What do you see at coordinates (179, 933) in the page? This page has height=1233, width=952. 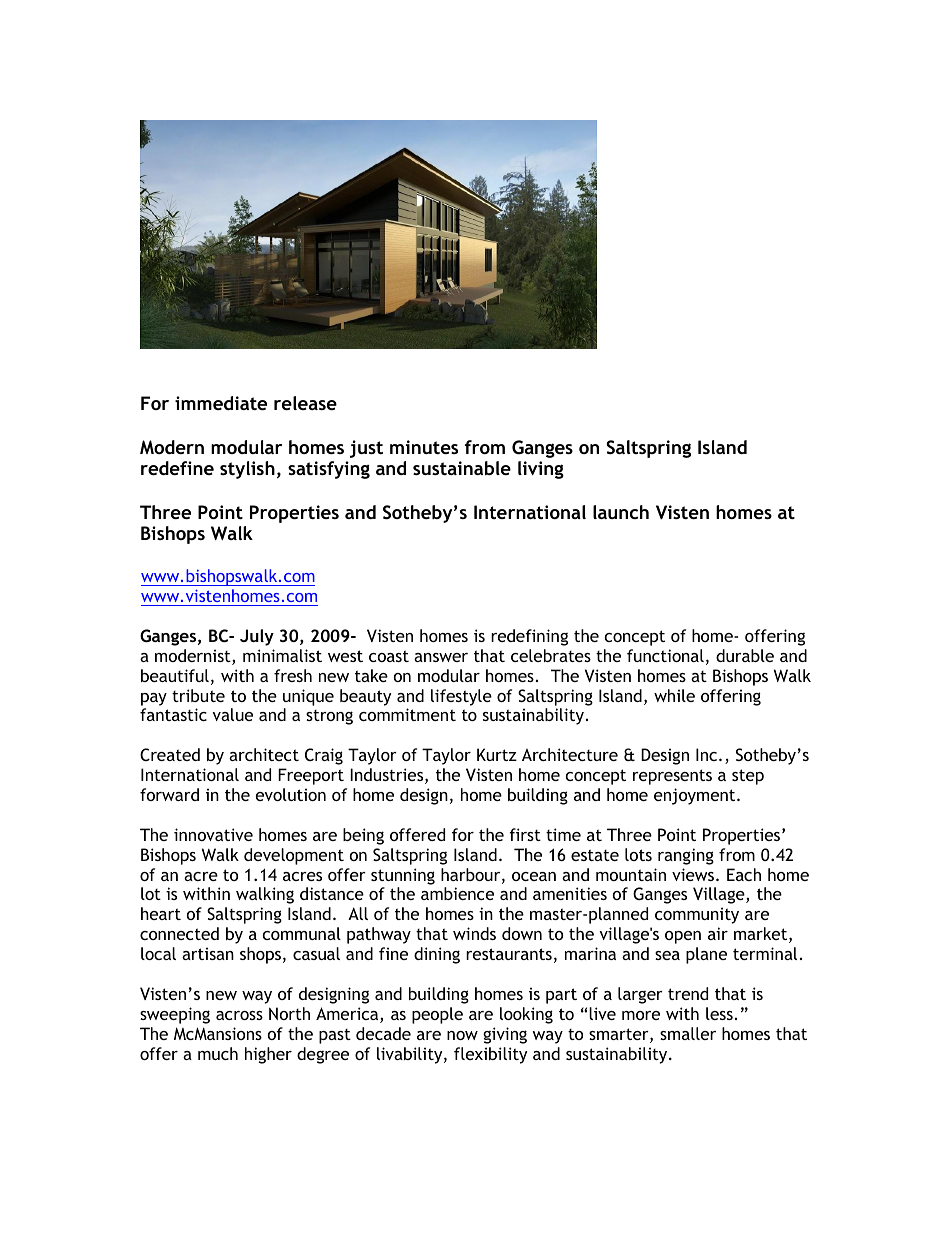 I see `connected` at bounding box center [179, 933].
